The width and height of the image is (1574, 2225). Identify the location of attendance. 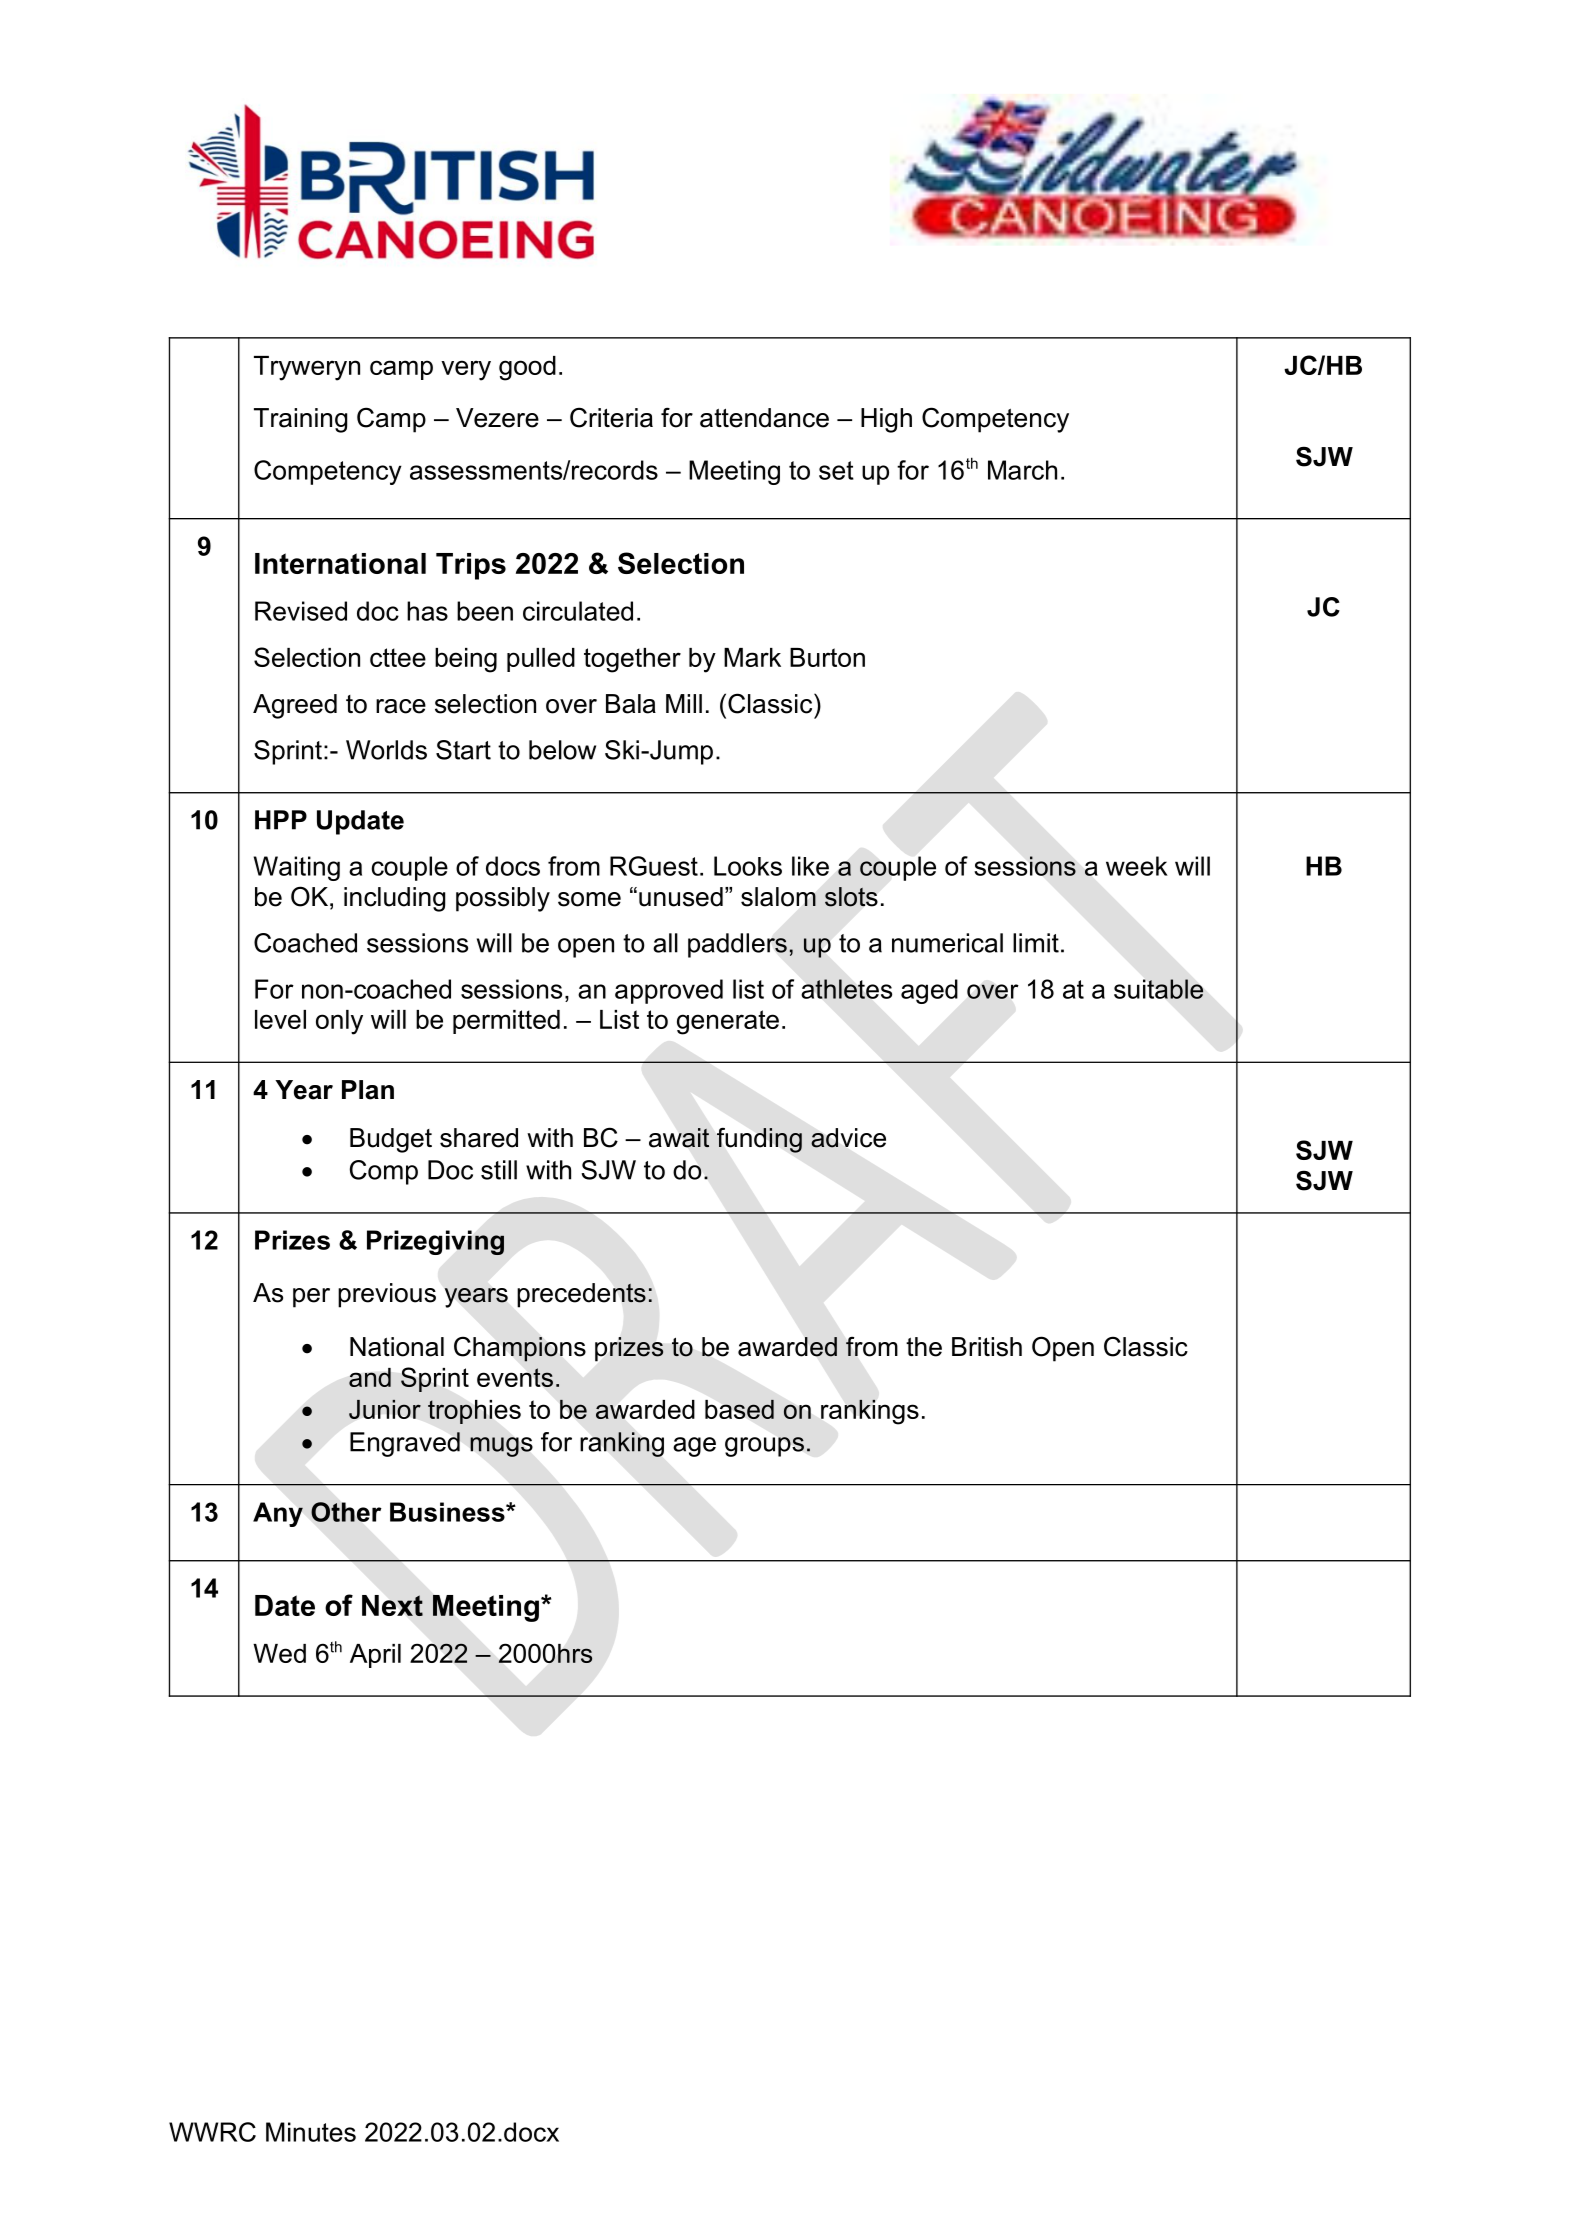
(764, 418).
